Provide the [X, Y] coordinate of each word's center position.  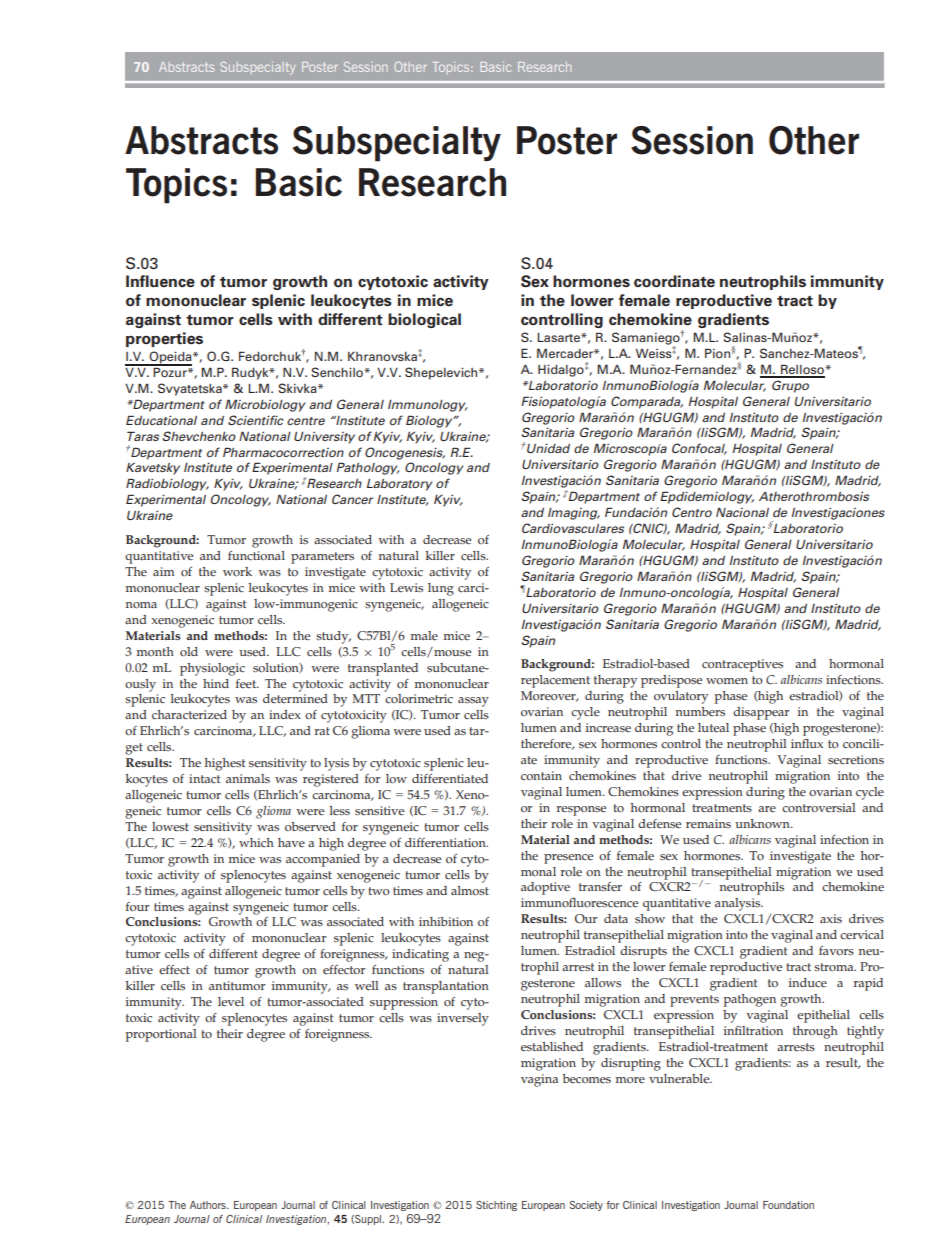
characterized [189, 715]
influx [807, 743]
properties [164, 339]
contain [541, 776]
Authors [209, 1205]
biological [424, 320]
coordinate [674, 281]
